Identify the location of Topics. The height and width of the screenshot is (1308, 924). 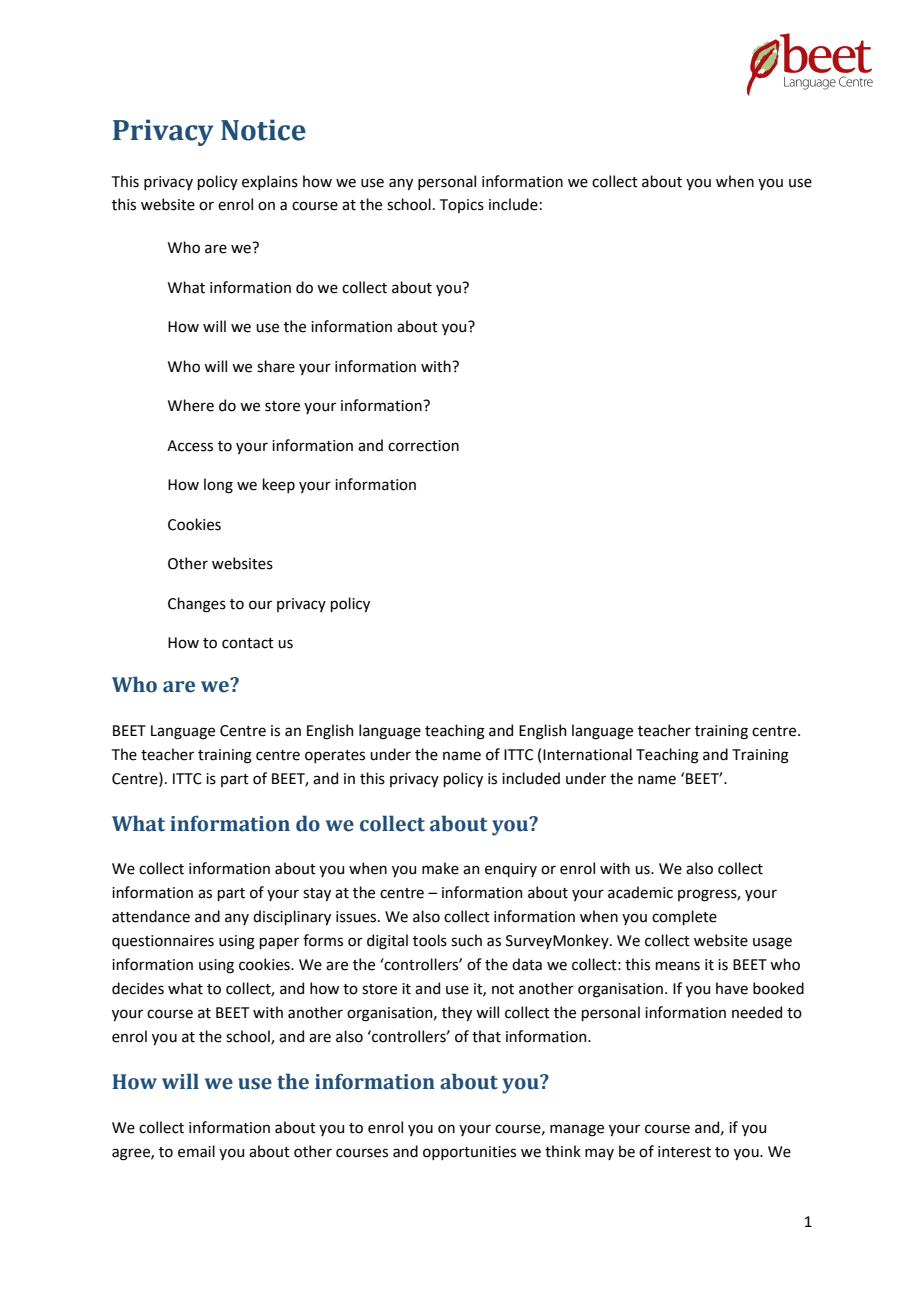
(462, 206).
